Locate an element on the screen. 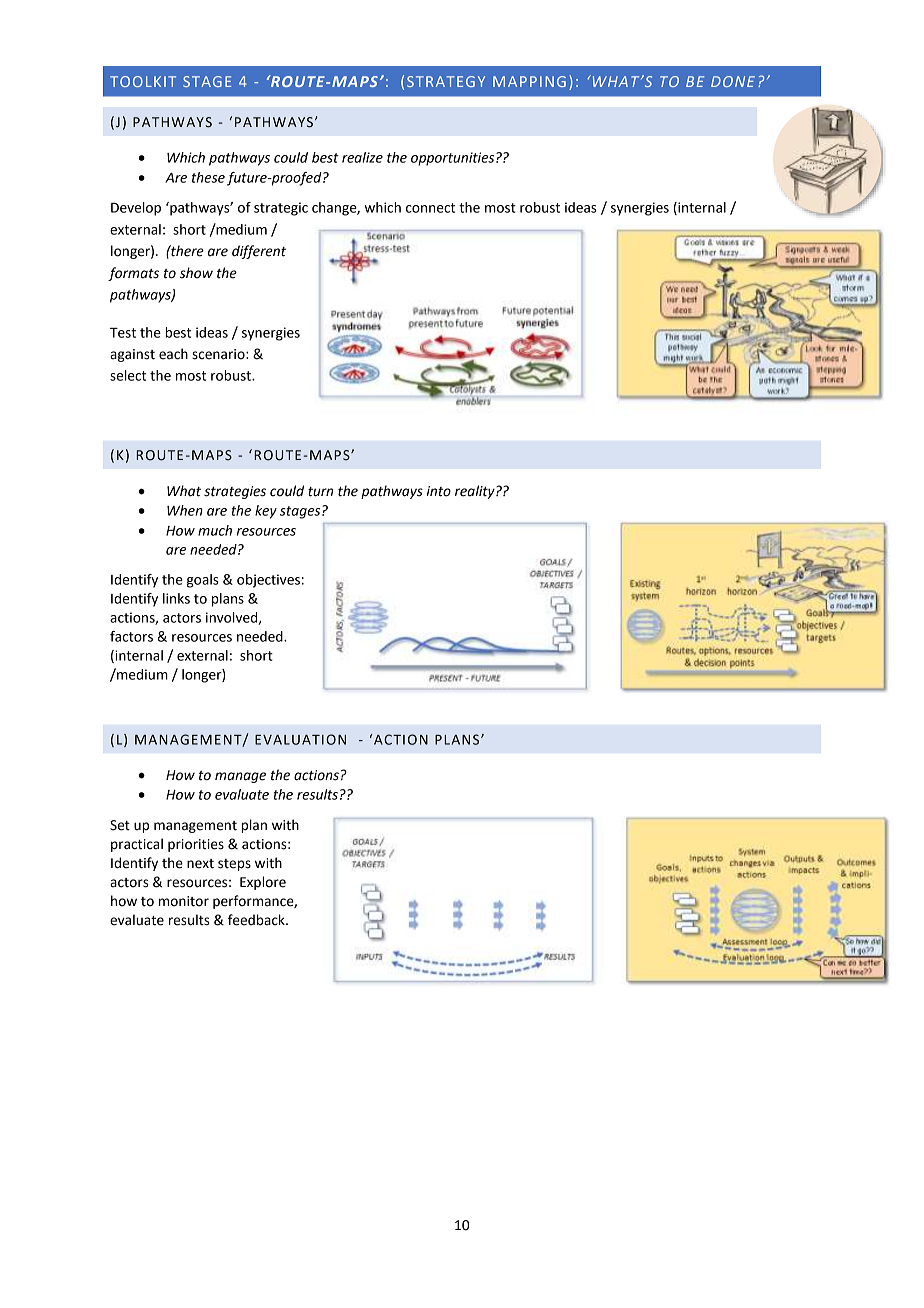 The width and height of the screenshot is (924, 1308). monitor is located at coordinates (184, 901).
